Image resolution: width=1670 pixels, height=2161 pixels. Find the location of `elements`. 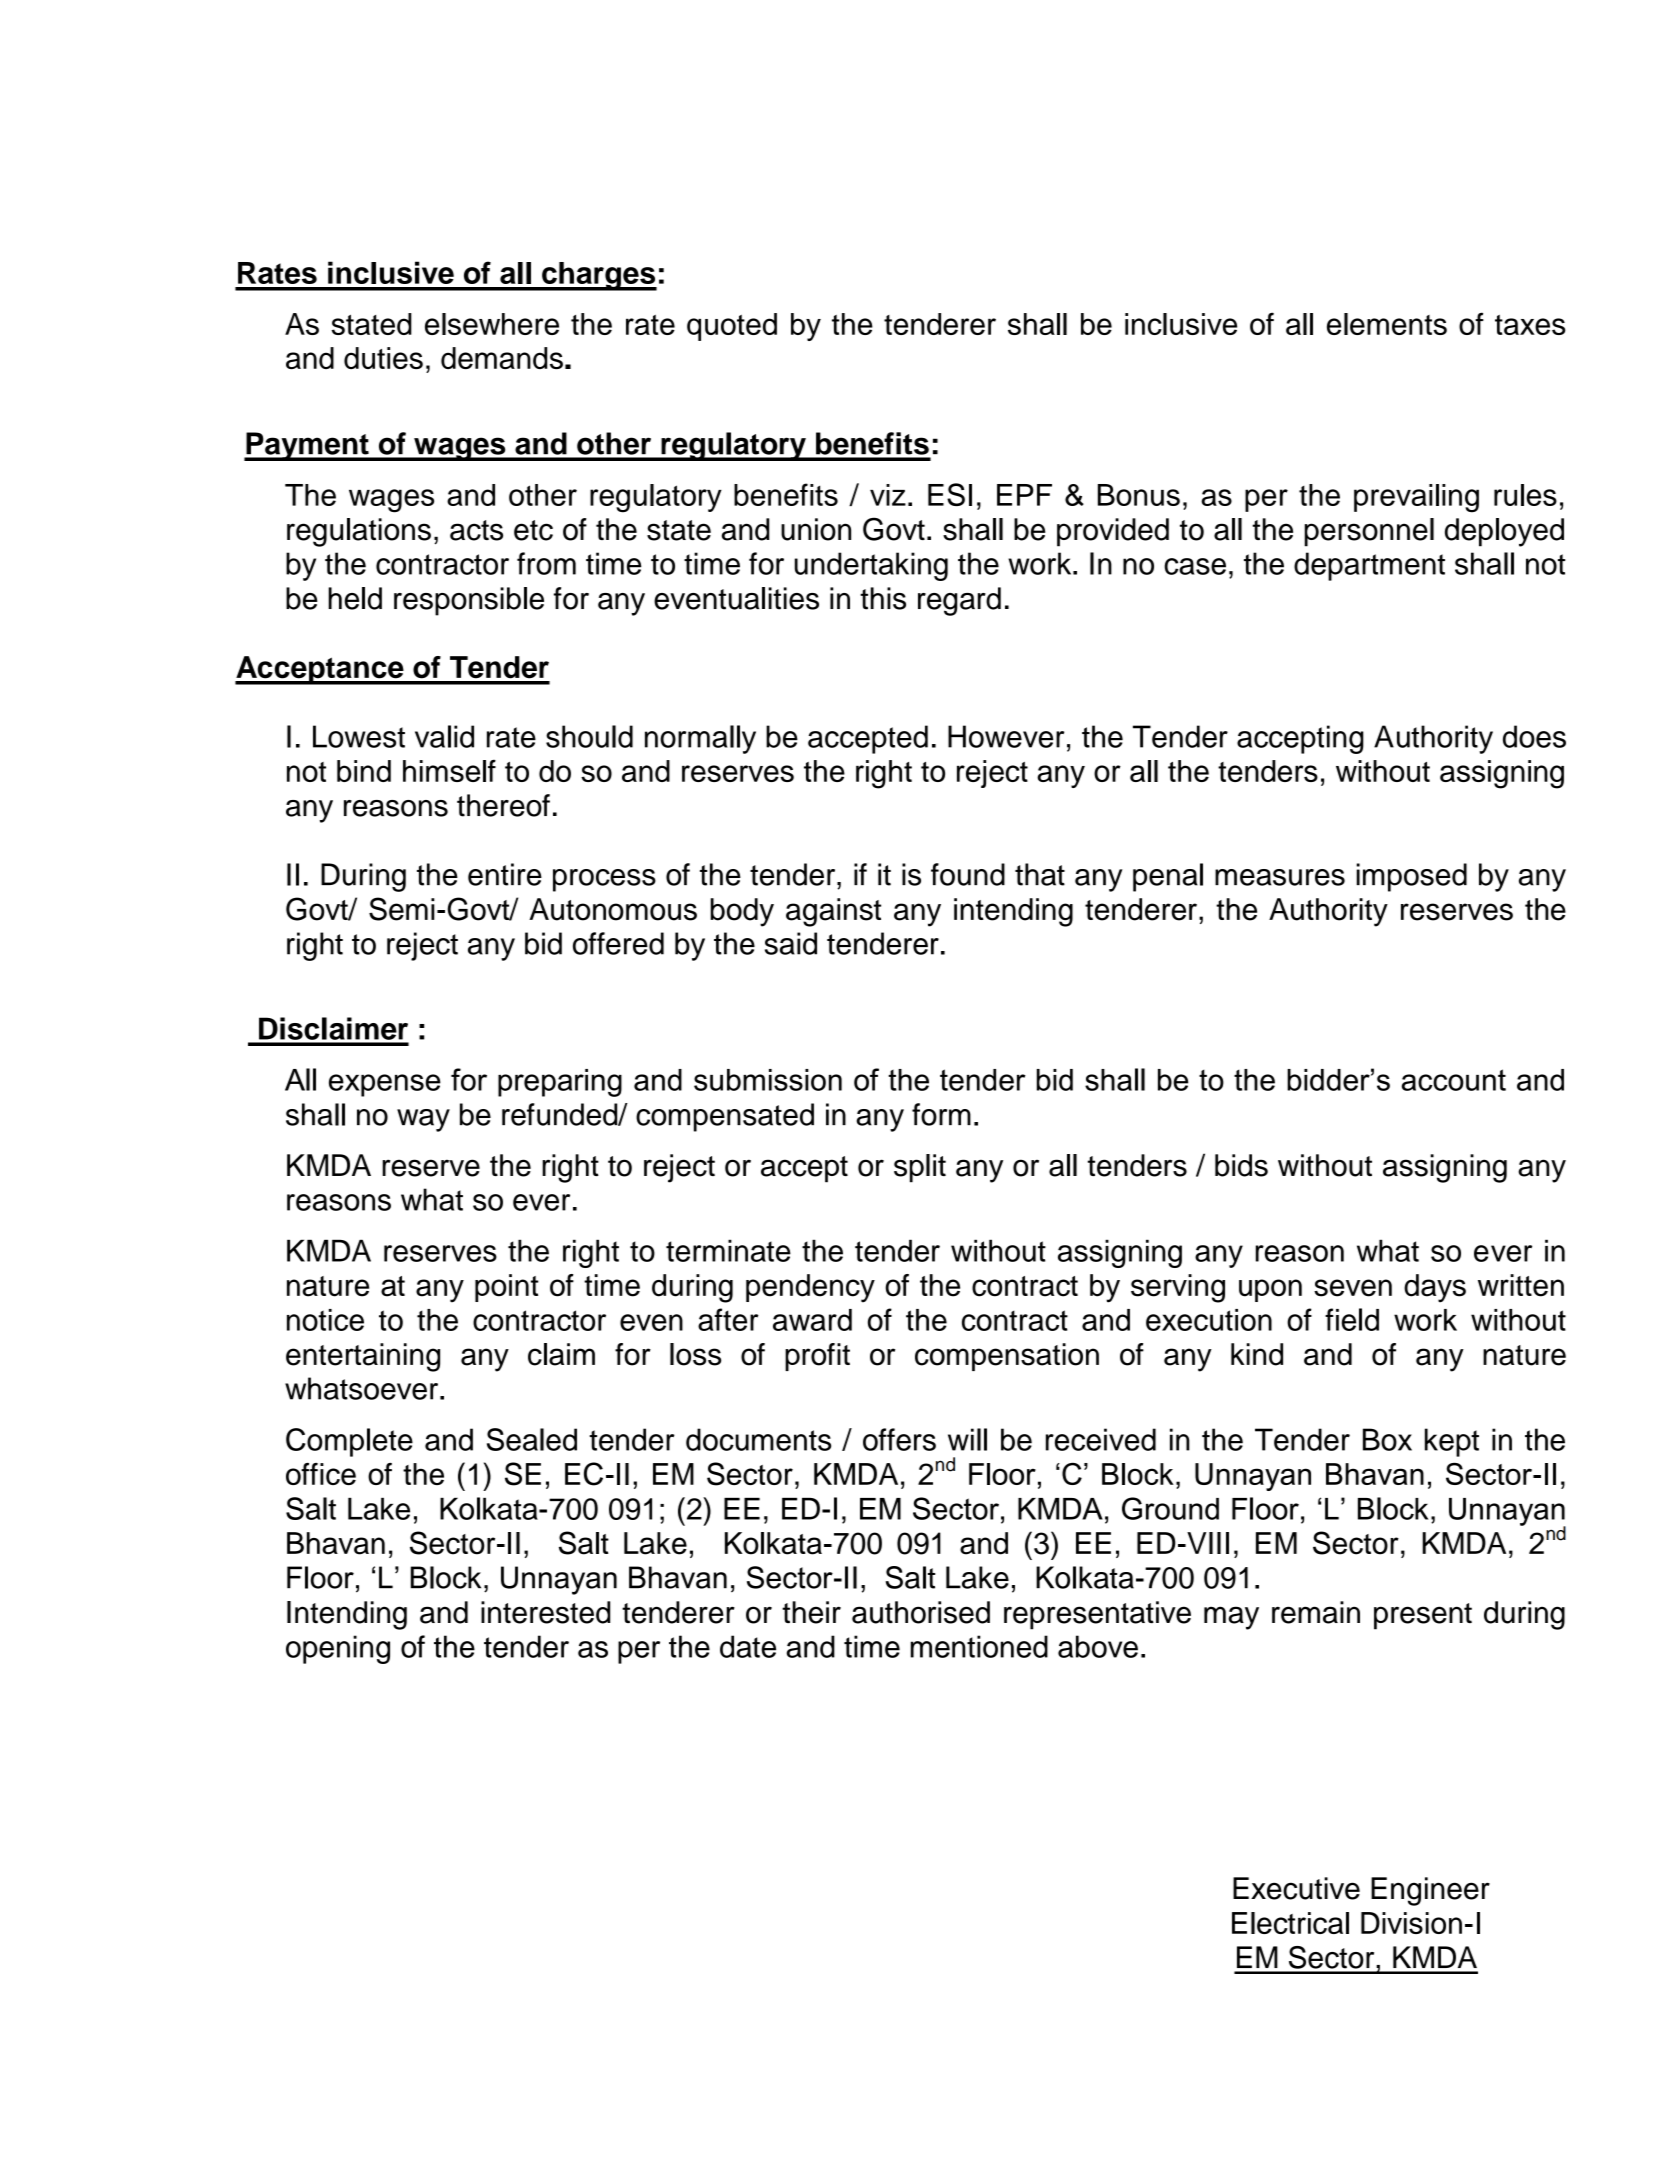

elements is located at coordinates (1387, 324).
